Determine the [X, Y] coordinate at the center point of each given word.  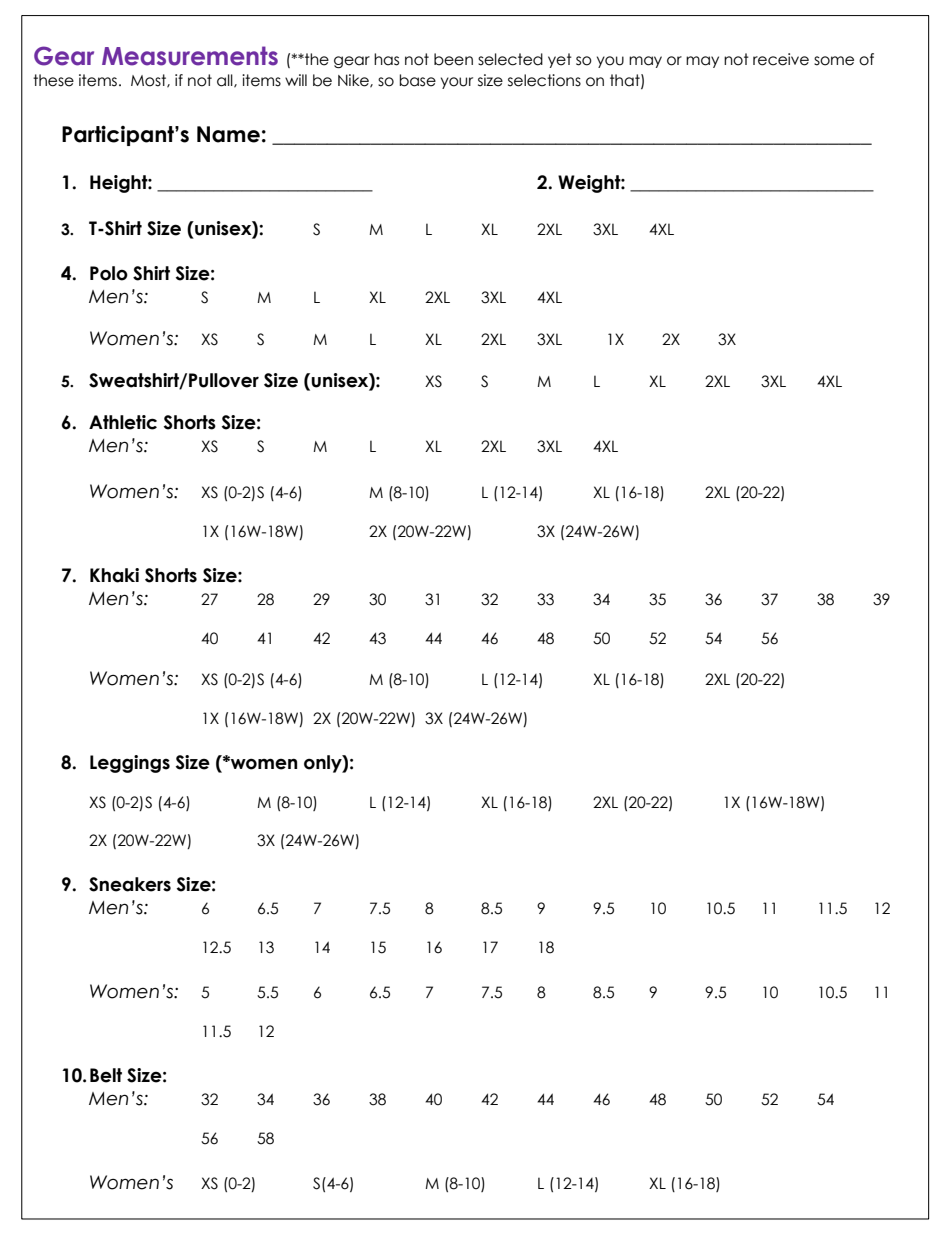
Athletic [123, 422]
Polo [109, 273]
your [457, 83]
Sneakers [130, 884]
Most [149, 81]
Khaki [114, 575]
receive [781, 59]
